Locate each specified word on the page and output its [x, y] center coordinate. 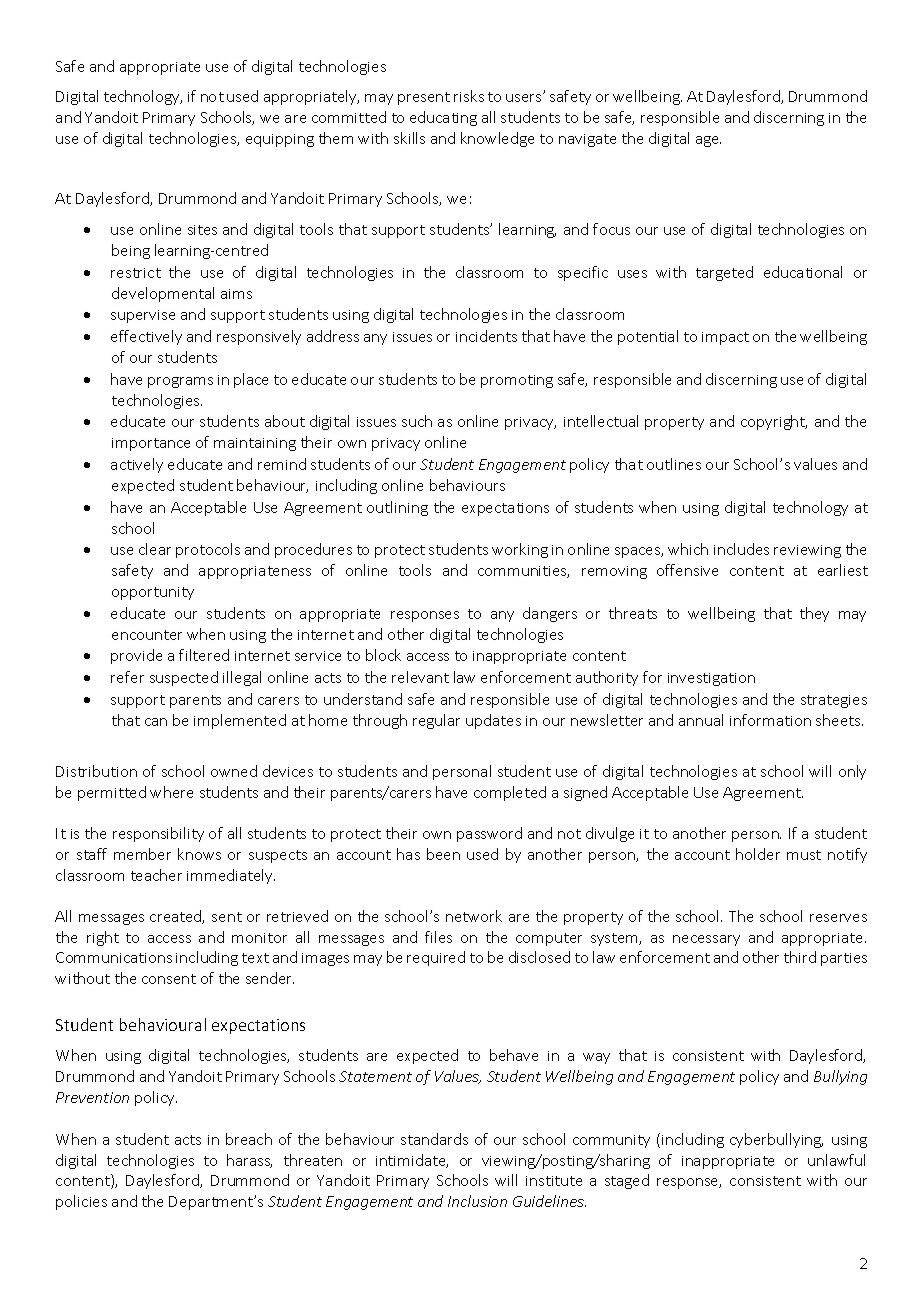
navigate [587, 140]
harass [249, 1161]
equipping [280, 140]
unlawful [836, 1160]
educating [443, 118]
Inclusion [477, 1201]
